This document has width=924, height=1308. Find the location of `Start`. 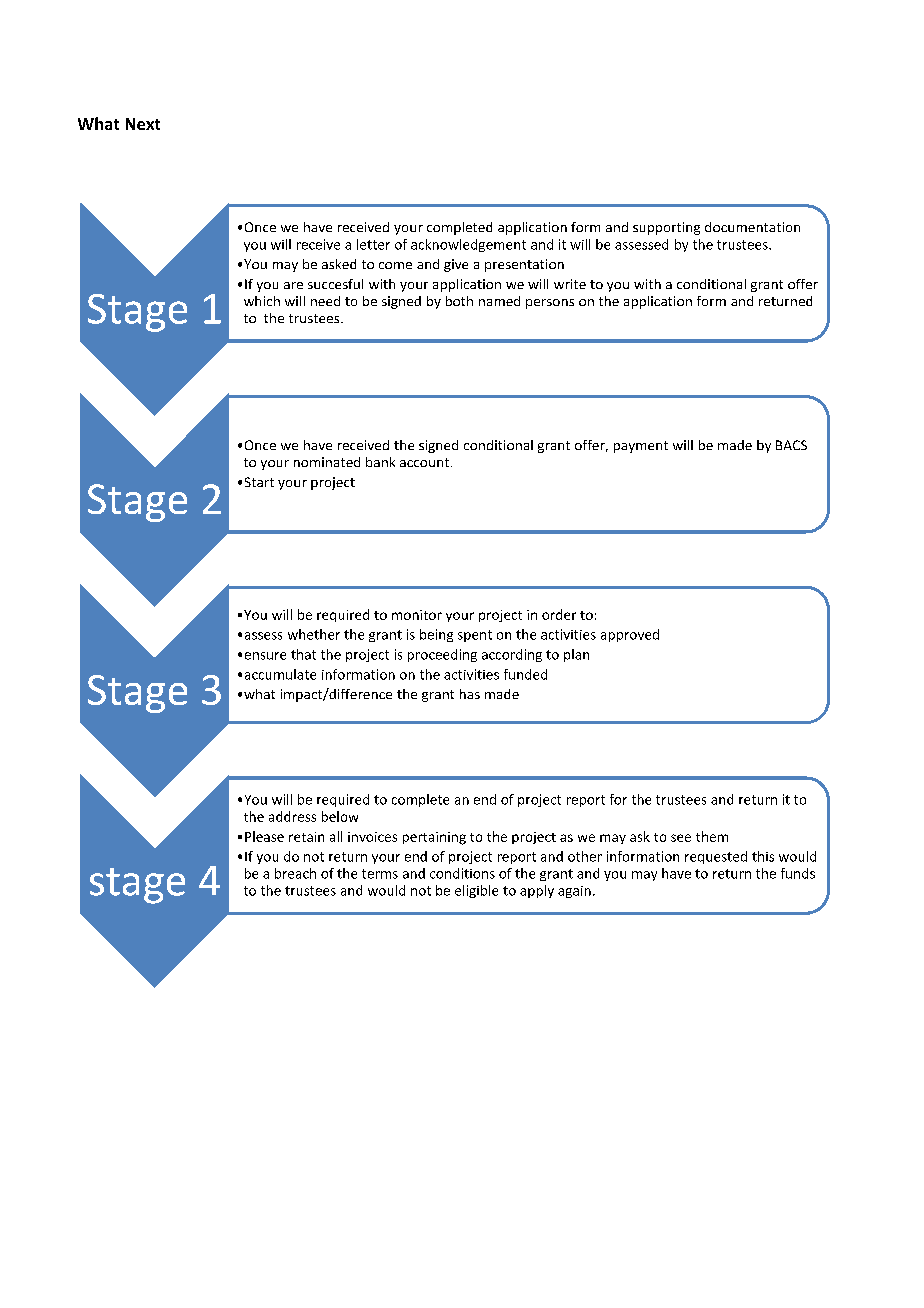

Start is located at coordinates (259, 482).
